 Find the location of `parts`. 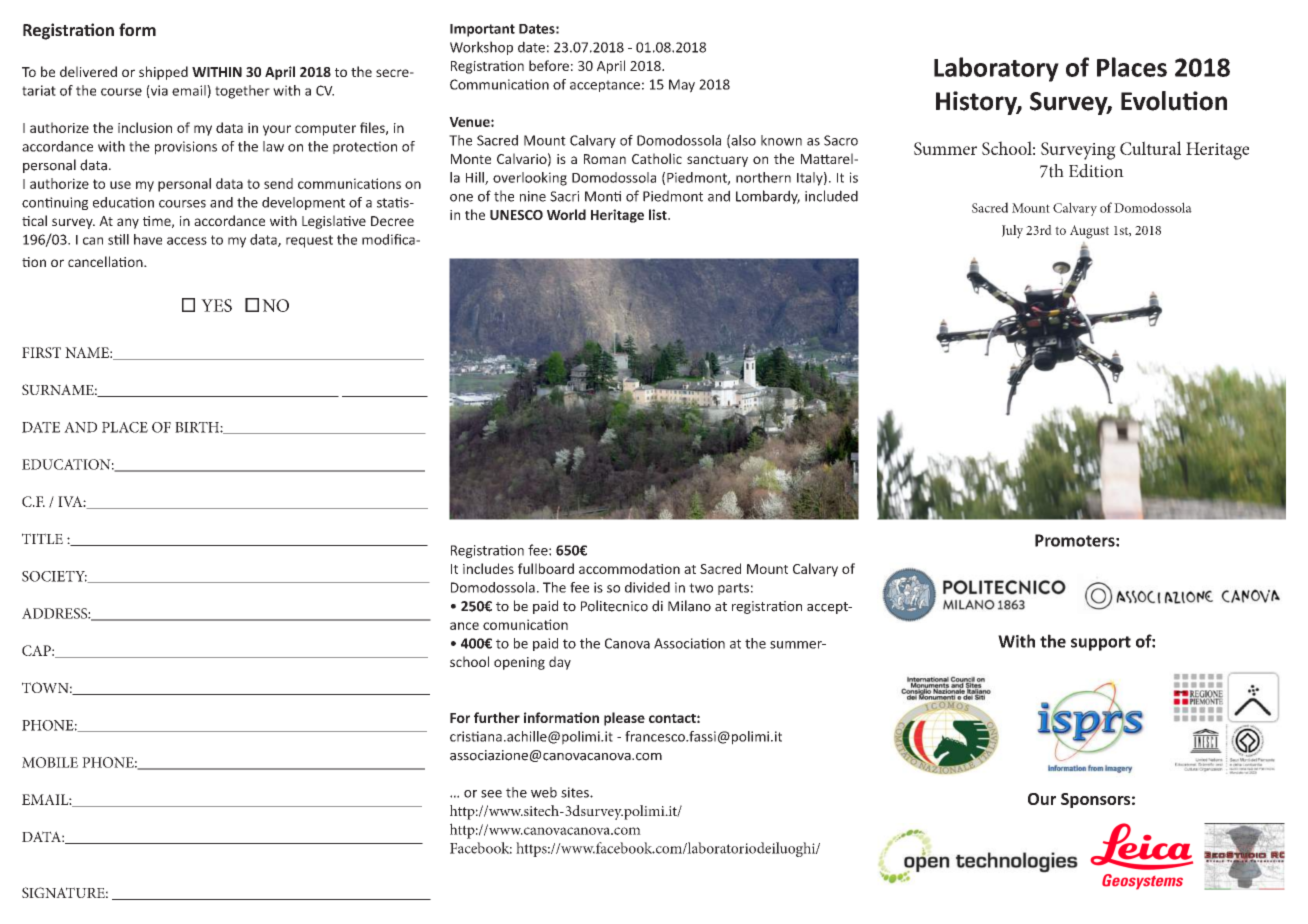

parts is located at coordinates (733, 589).
